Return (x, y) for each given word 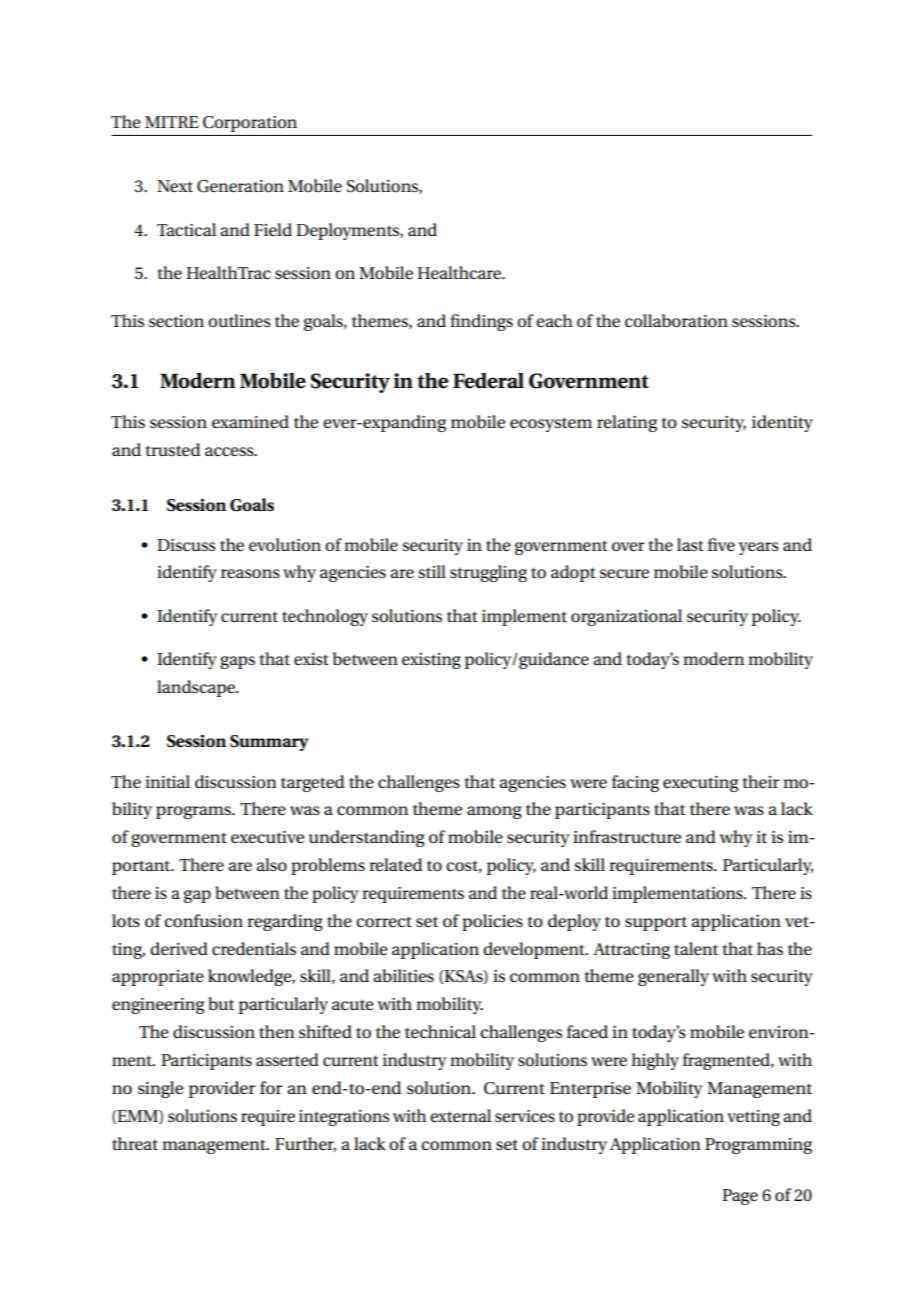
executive (267, 837)
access (230, 452)
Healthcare (460, 273)
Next (175, 186)
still (432, 572)
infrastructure (627, 837)
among (494, 812)
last (690, 544)
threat (135, 1143)
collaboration (676, 321)
